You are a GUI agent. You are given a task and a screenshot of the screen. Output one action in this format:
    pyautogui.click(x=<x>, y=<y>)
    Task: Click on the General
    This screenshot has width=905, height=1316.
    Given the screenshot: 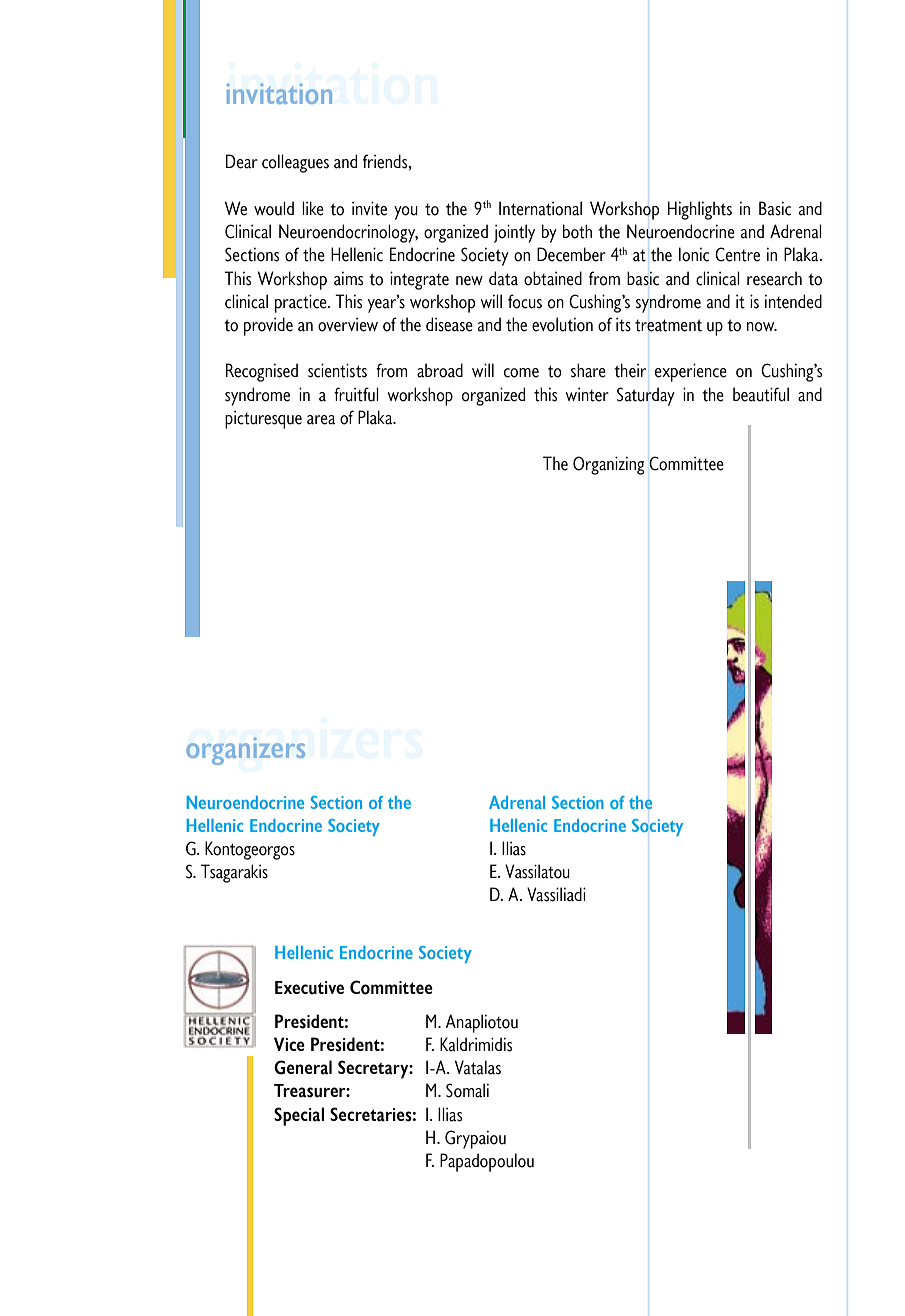 What is the action you would take?
    pyautogui.click(x=303, y=1067)
